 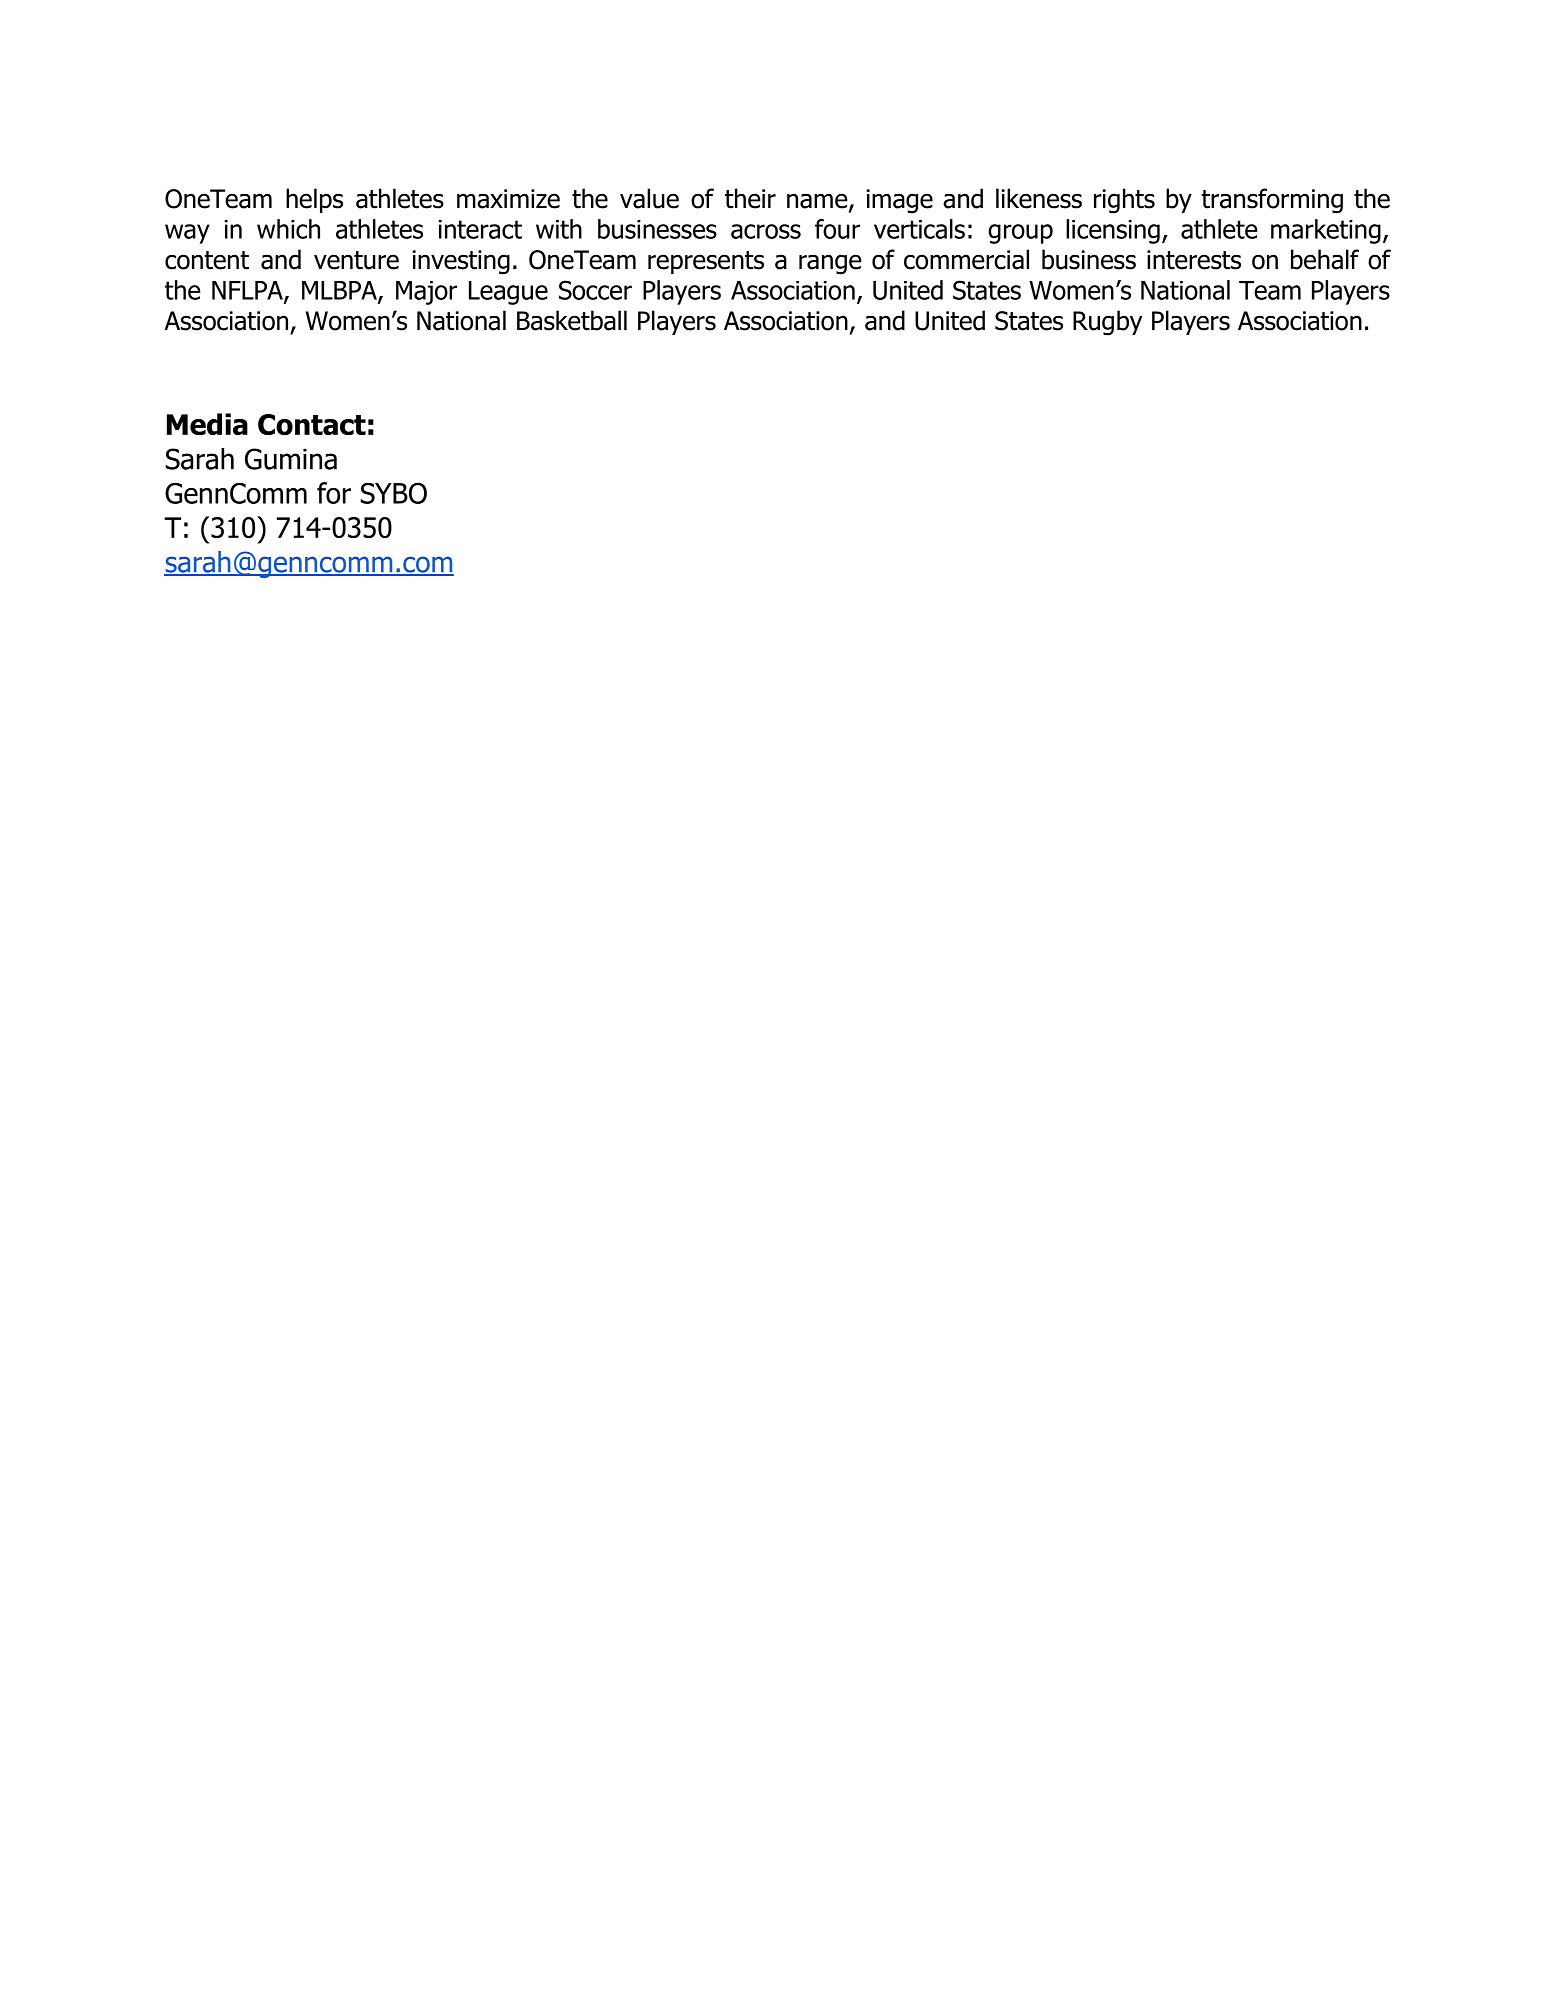 I want to click on helps, so click(x=314, y=200).
